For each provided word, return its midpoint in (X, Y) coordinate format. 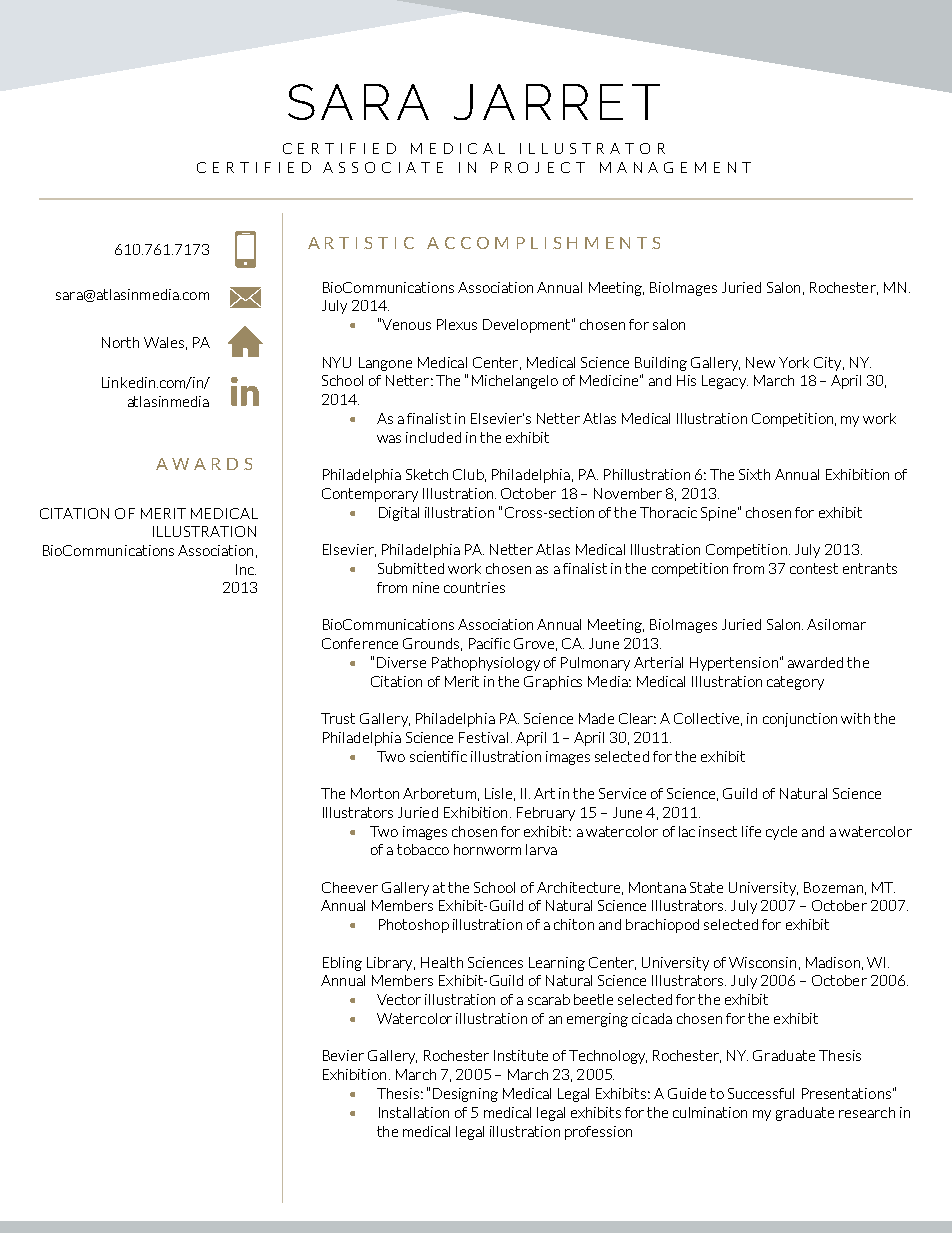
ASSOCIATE (383, 167)
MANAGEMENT (675, 167)
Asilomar (836, 624)
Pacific (489, 643)
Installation (414, 1112)
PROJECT (538, 167)
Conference (360, 643)
